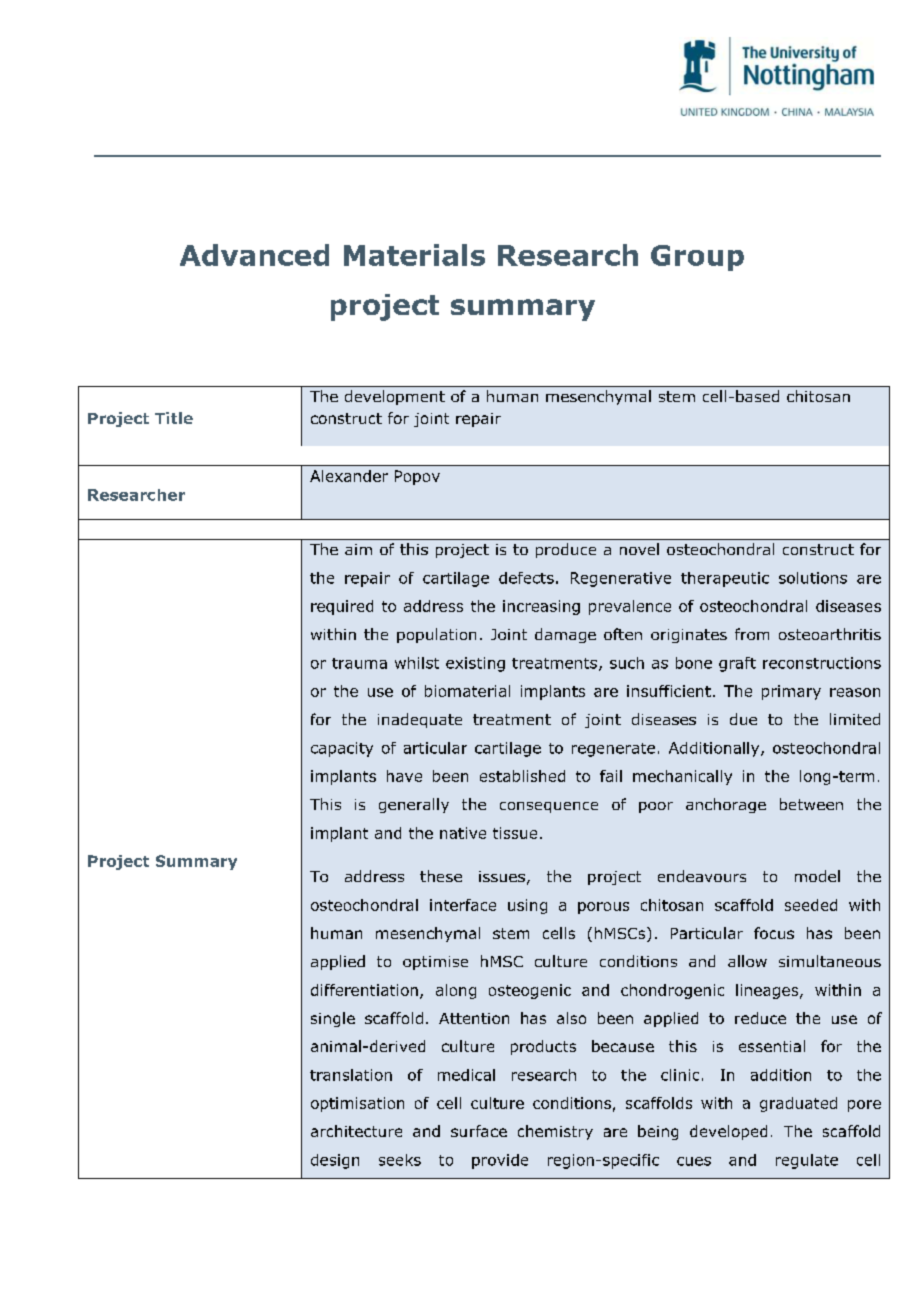 Image resolution: width=924 pixels, height=1308 pixels. Describe the element at coordinates (342, 749) in the screenshot. I see `capacity` at that location.
